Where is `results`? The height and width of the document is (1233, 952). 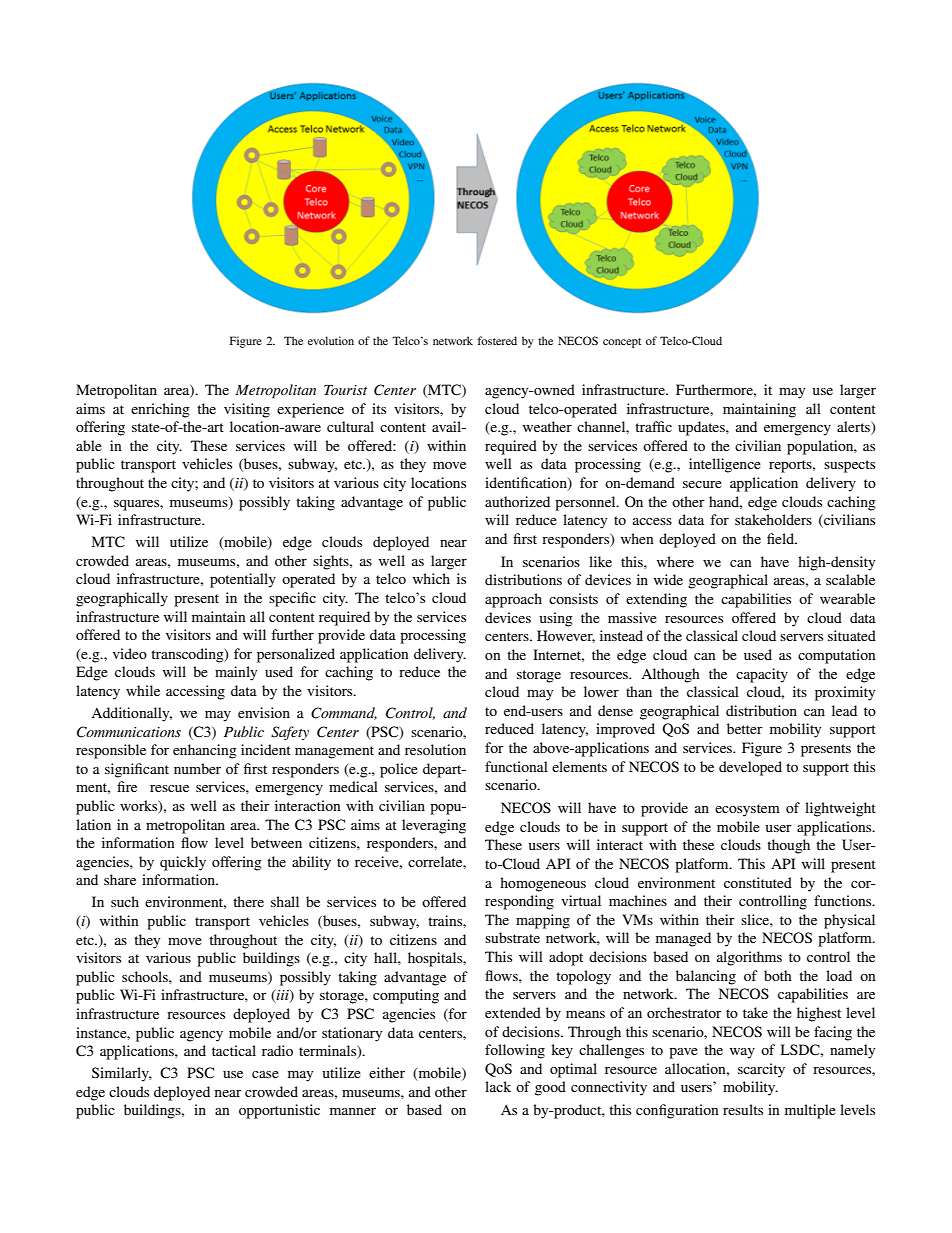 results is located at coordinates (743, 1109).
